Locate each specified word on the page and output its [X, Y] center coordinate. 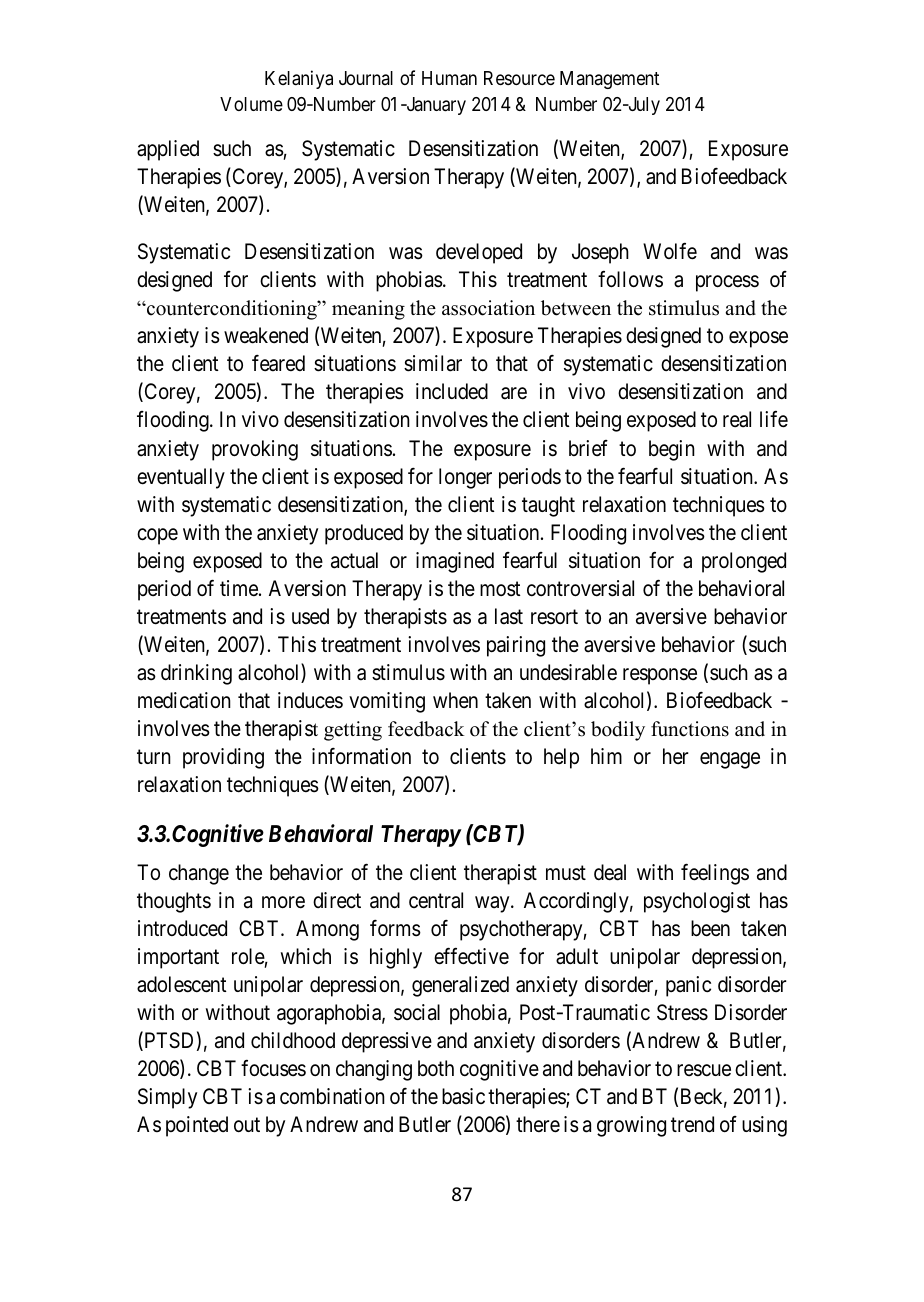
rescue [704, 1071]
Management [609, 80]
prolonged [744, 562]
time [240, 588]
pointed [197, 1126]
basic [463, 1096]
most [500, 589]
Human [449, 78]
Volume [251, 104]
